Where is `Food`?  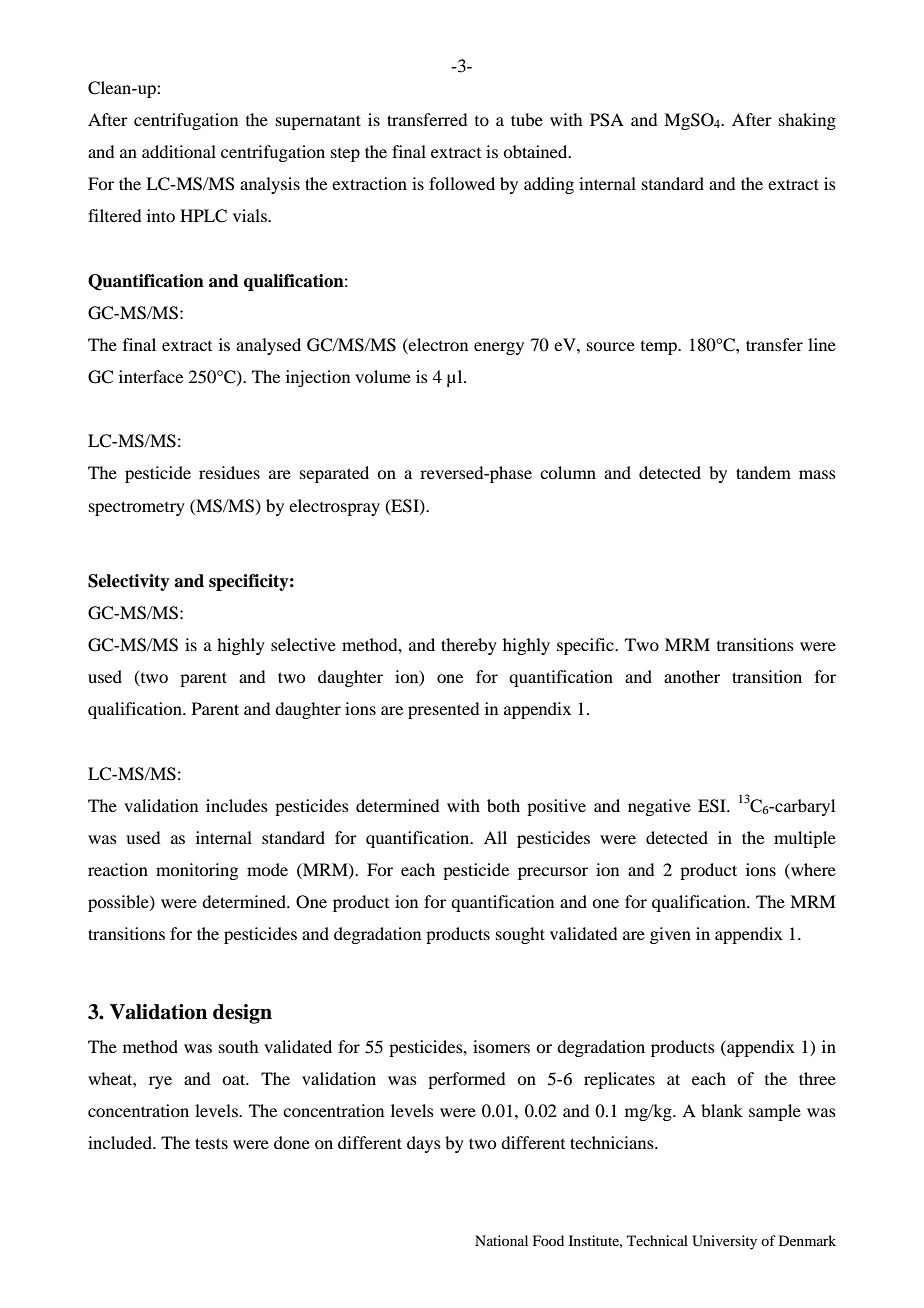 Food is located at coordinates (548, 1240).
